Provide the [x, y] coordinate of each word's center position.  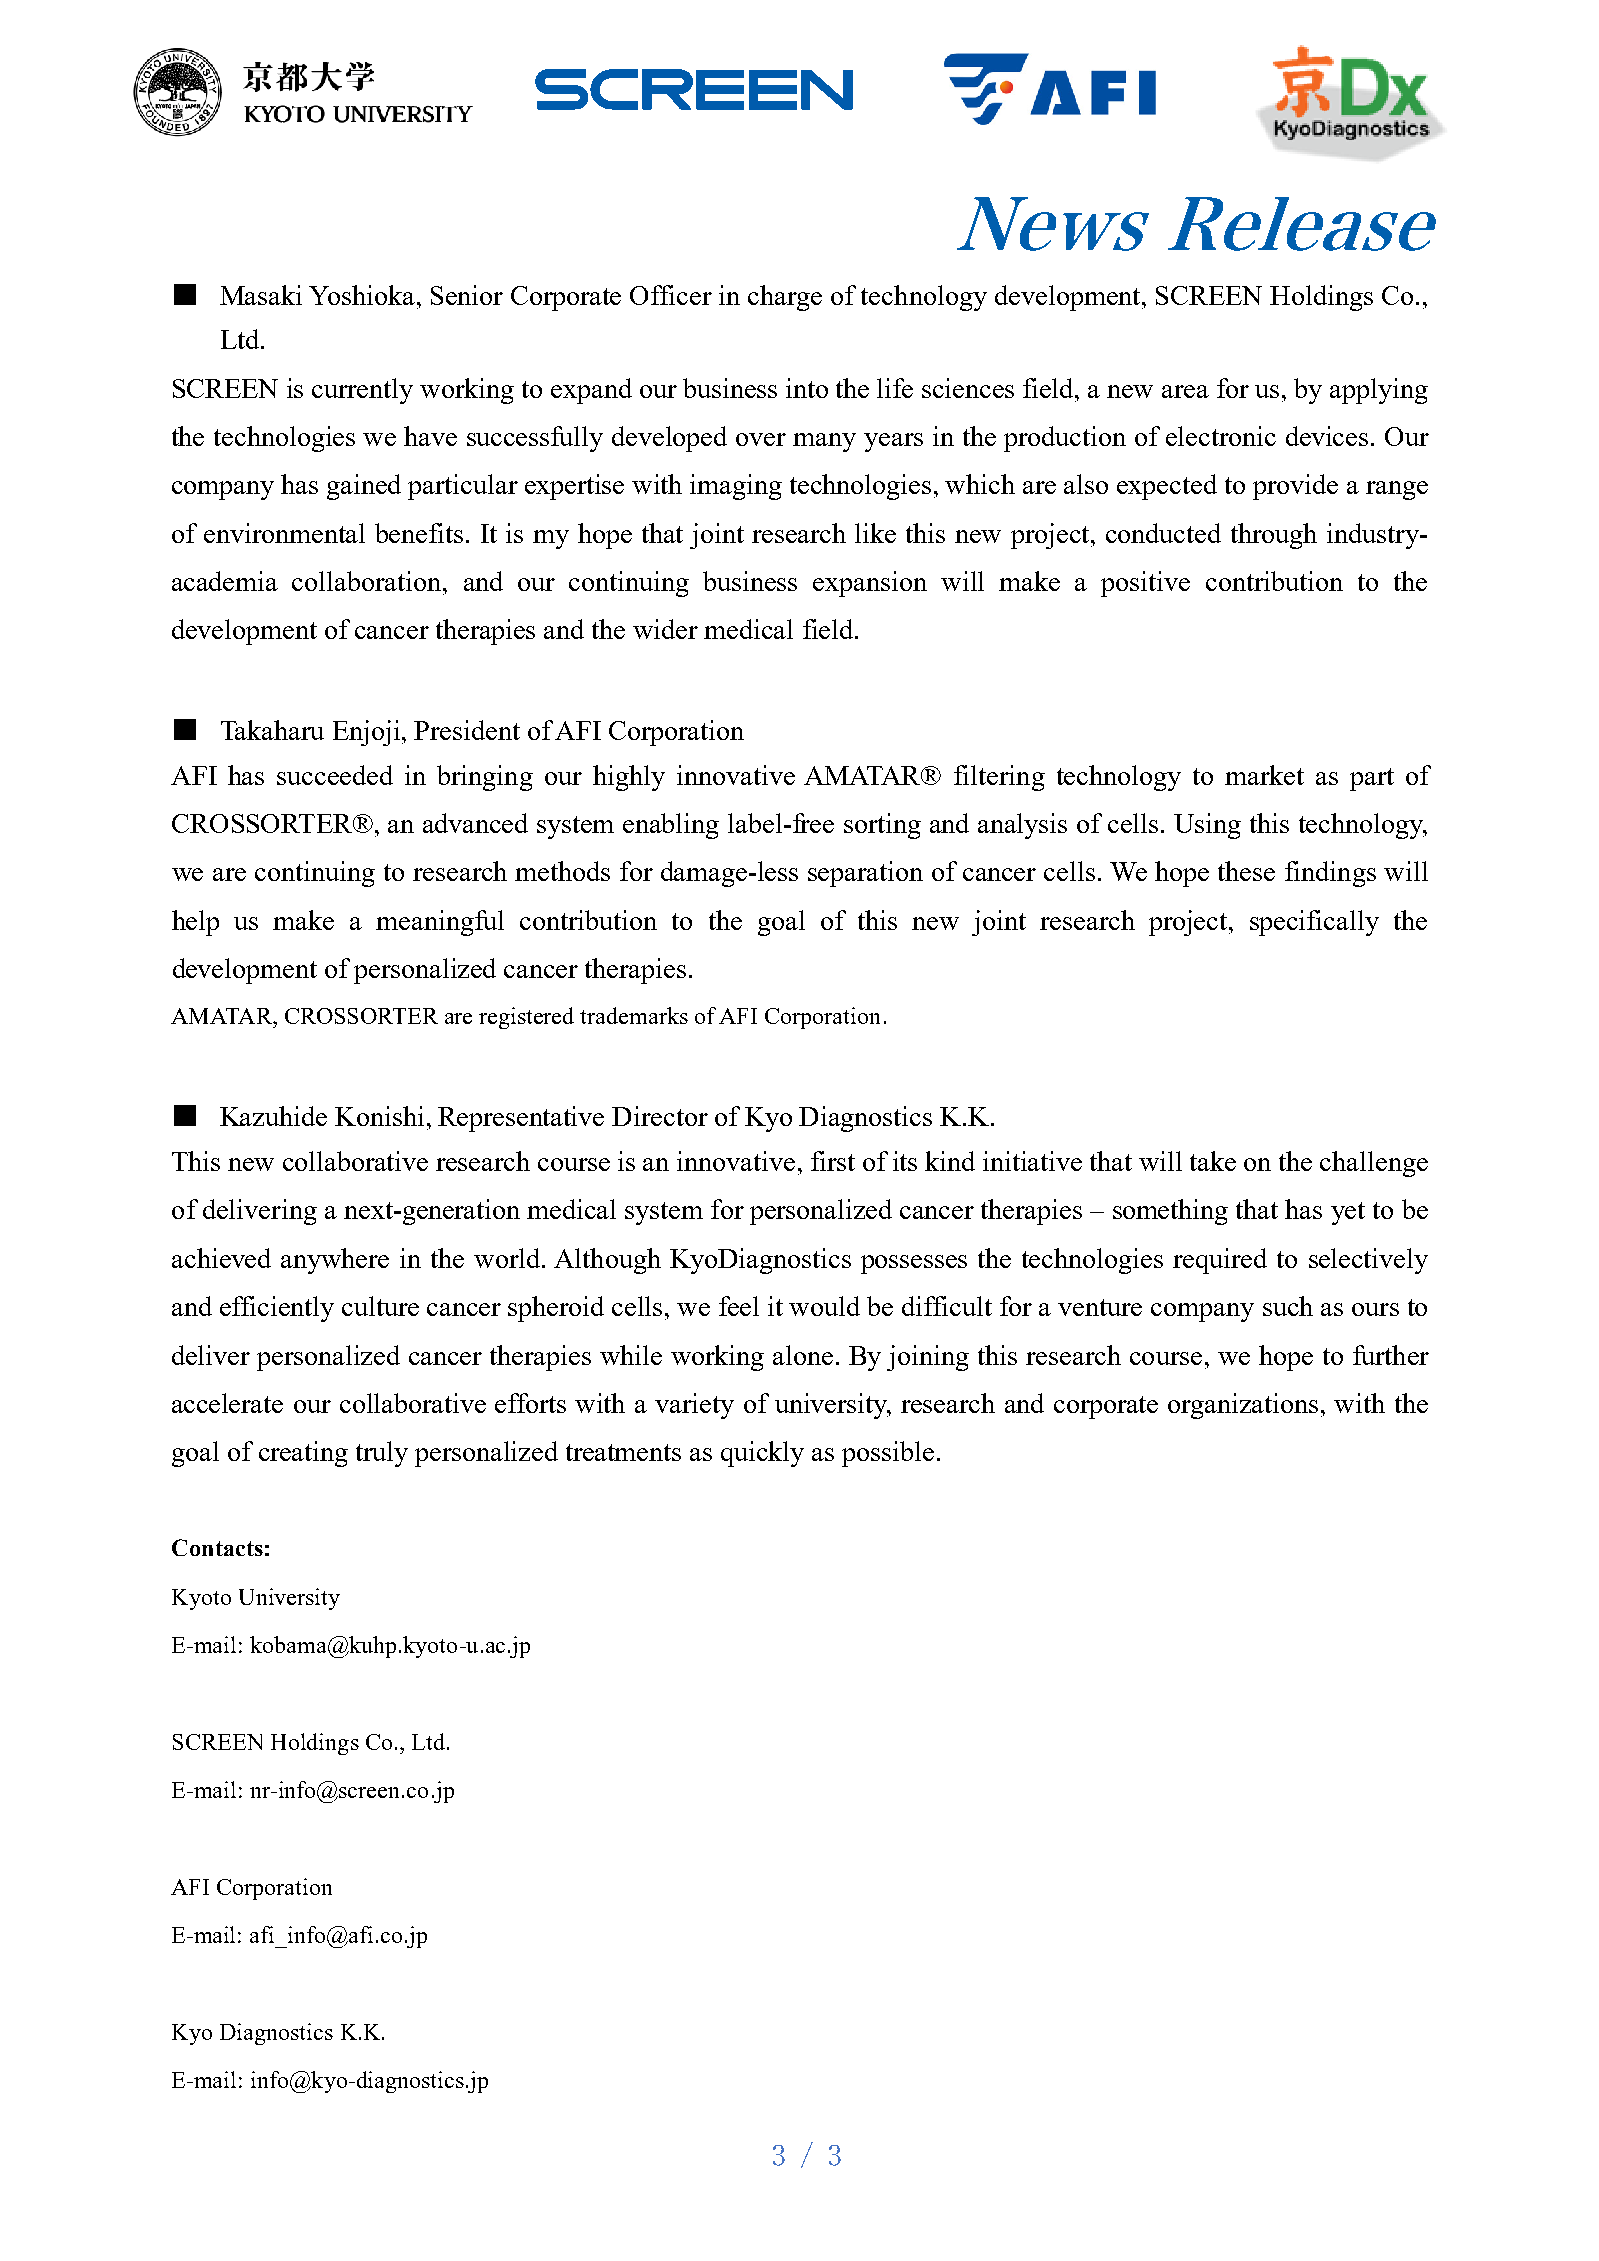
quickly [762, 1454]
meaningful [440, 923]
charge [785, 298]
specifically [1314, 923]
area [1185, 391]
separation [865, 874]
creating [303, 1454]
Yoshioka [362, 295]
